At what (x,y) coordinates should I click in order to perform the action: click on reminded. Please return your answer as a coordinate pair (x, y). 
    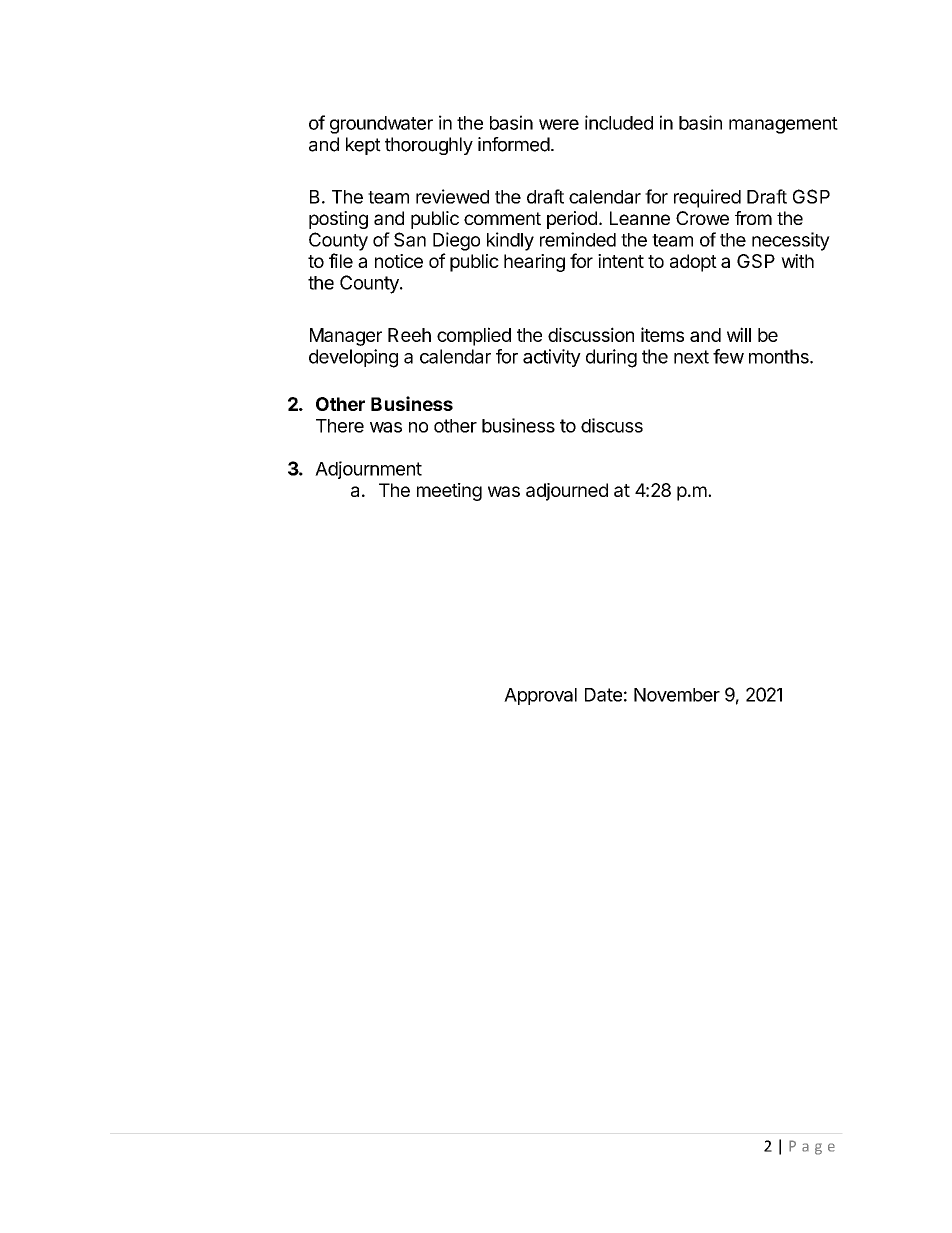
    Looking at the image, I should click on (578, 239).
